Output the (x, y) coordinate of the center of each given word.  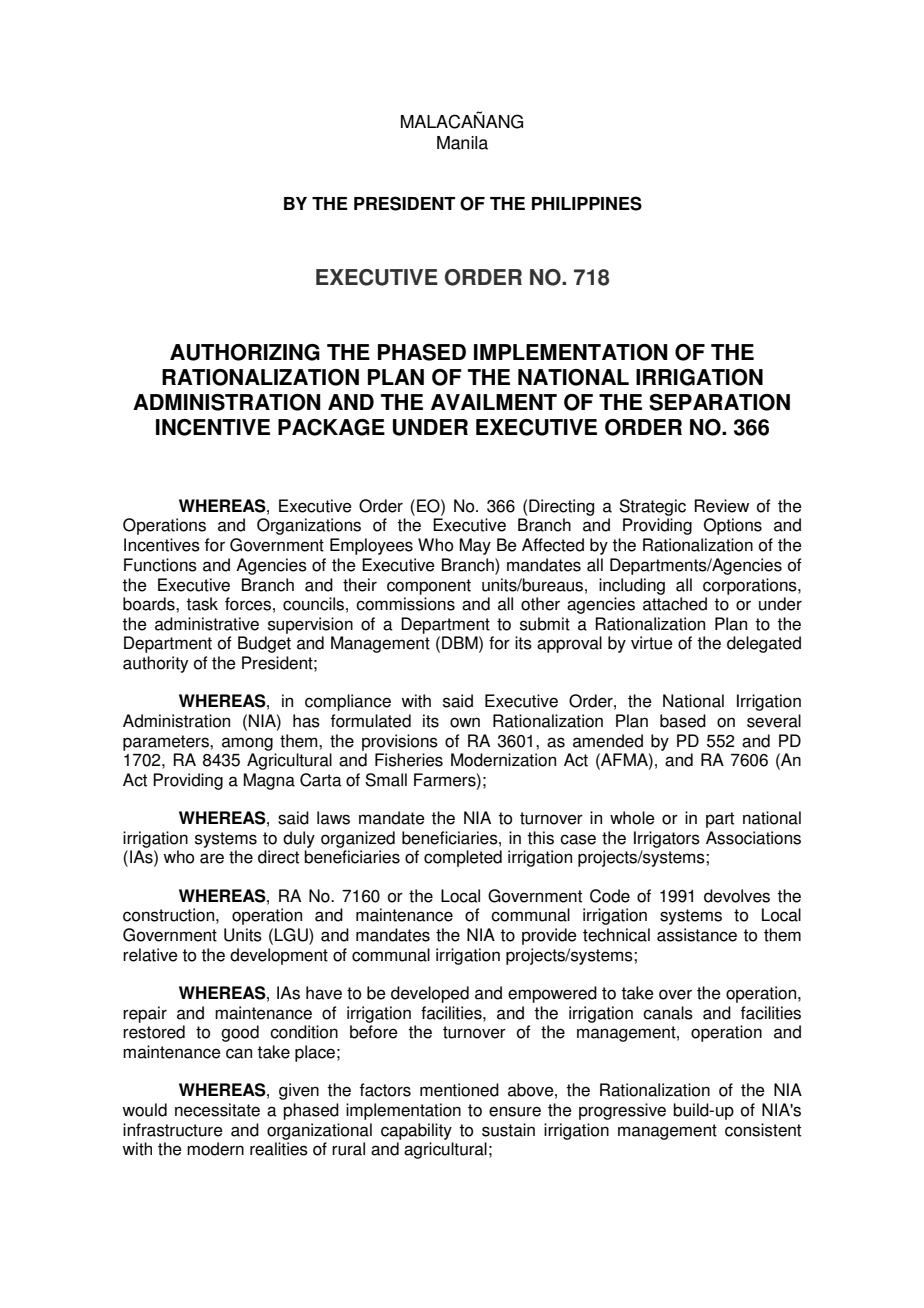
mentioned (459, 1090)
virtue (652, 643)
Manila (462, 143)
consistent (763, 1130)
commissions (405, 604)
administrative (207, 624)
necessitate (217, 1110)
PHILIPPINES (587, 203)
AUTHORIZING (245, 352)
